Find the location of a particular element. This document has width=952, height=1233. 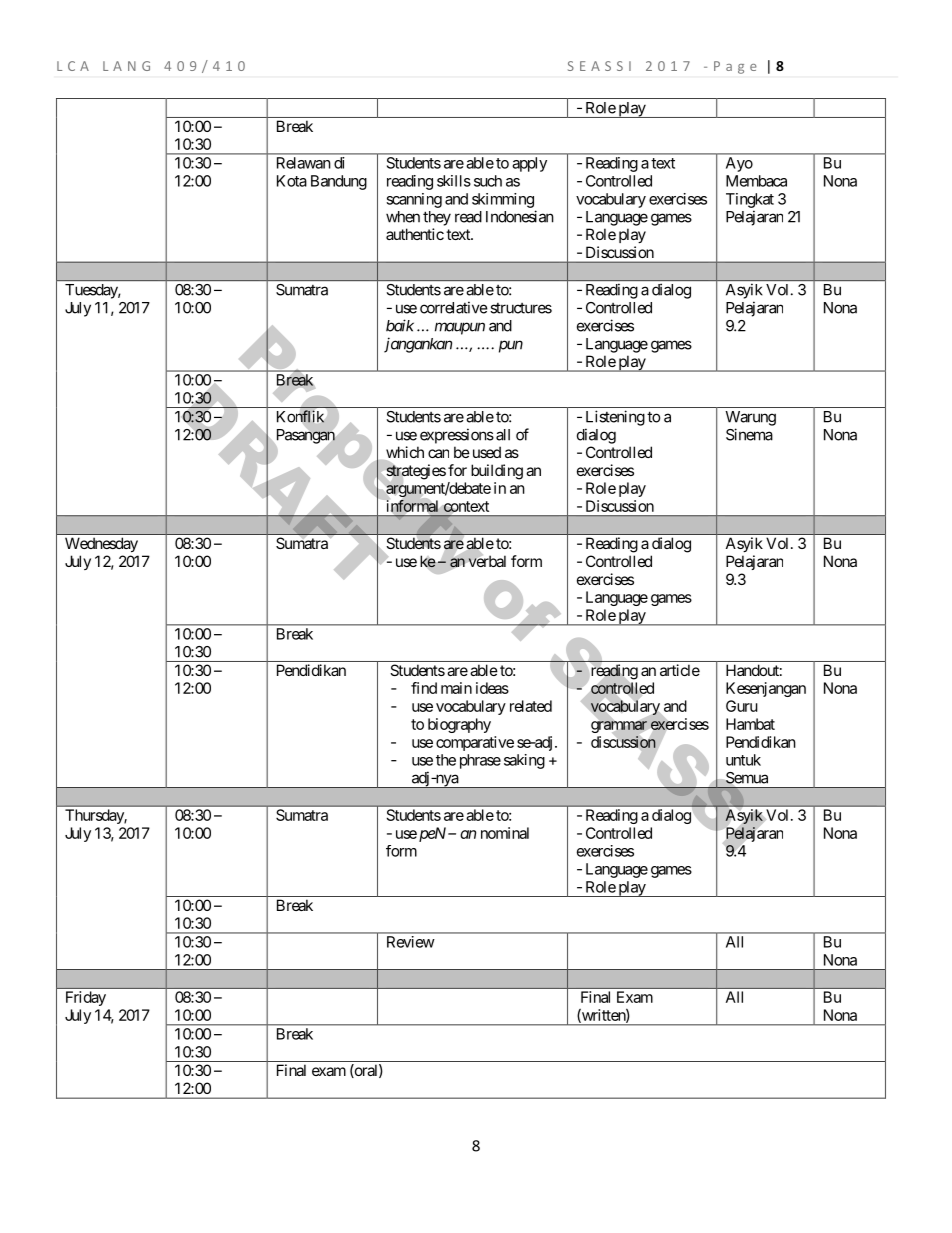

LCA is located at coordinates (73, 66).
